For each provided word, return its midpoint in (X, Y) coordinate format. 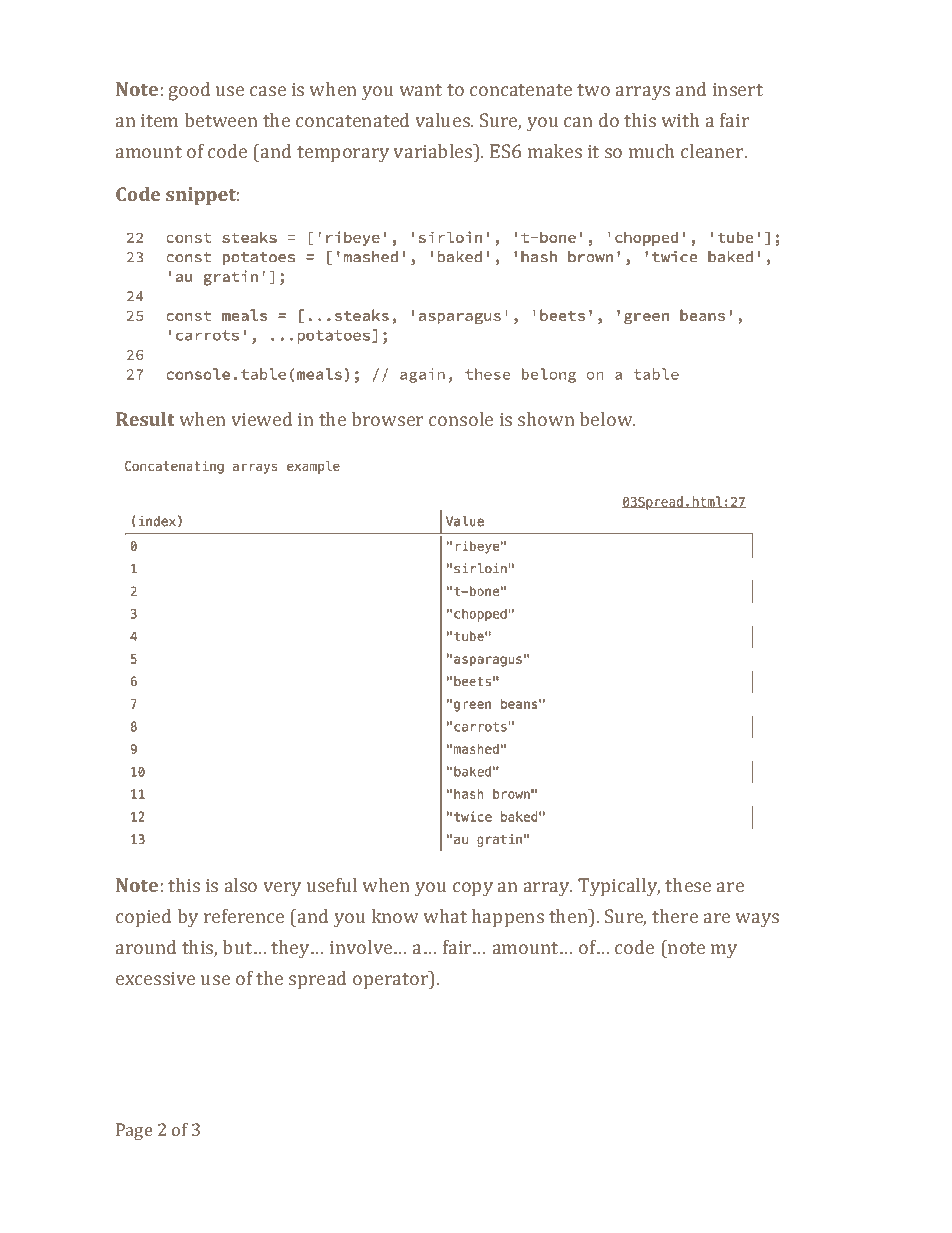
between (221, 120)
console (461, 419)
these (688, 885)
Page (134, 1131)
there (675, 916)
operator (392, 980)
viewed (262, 419)
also (241, 885)
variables (434, 151)
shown (546, 419)
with (680, 120)
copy (473, 889)
